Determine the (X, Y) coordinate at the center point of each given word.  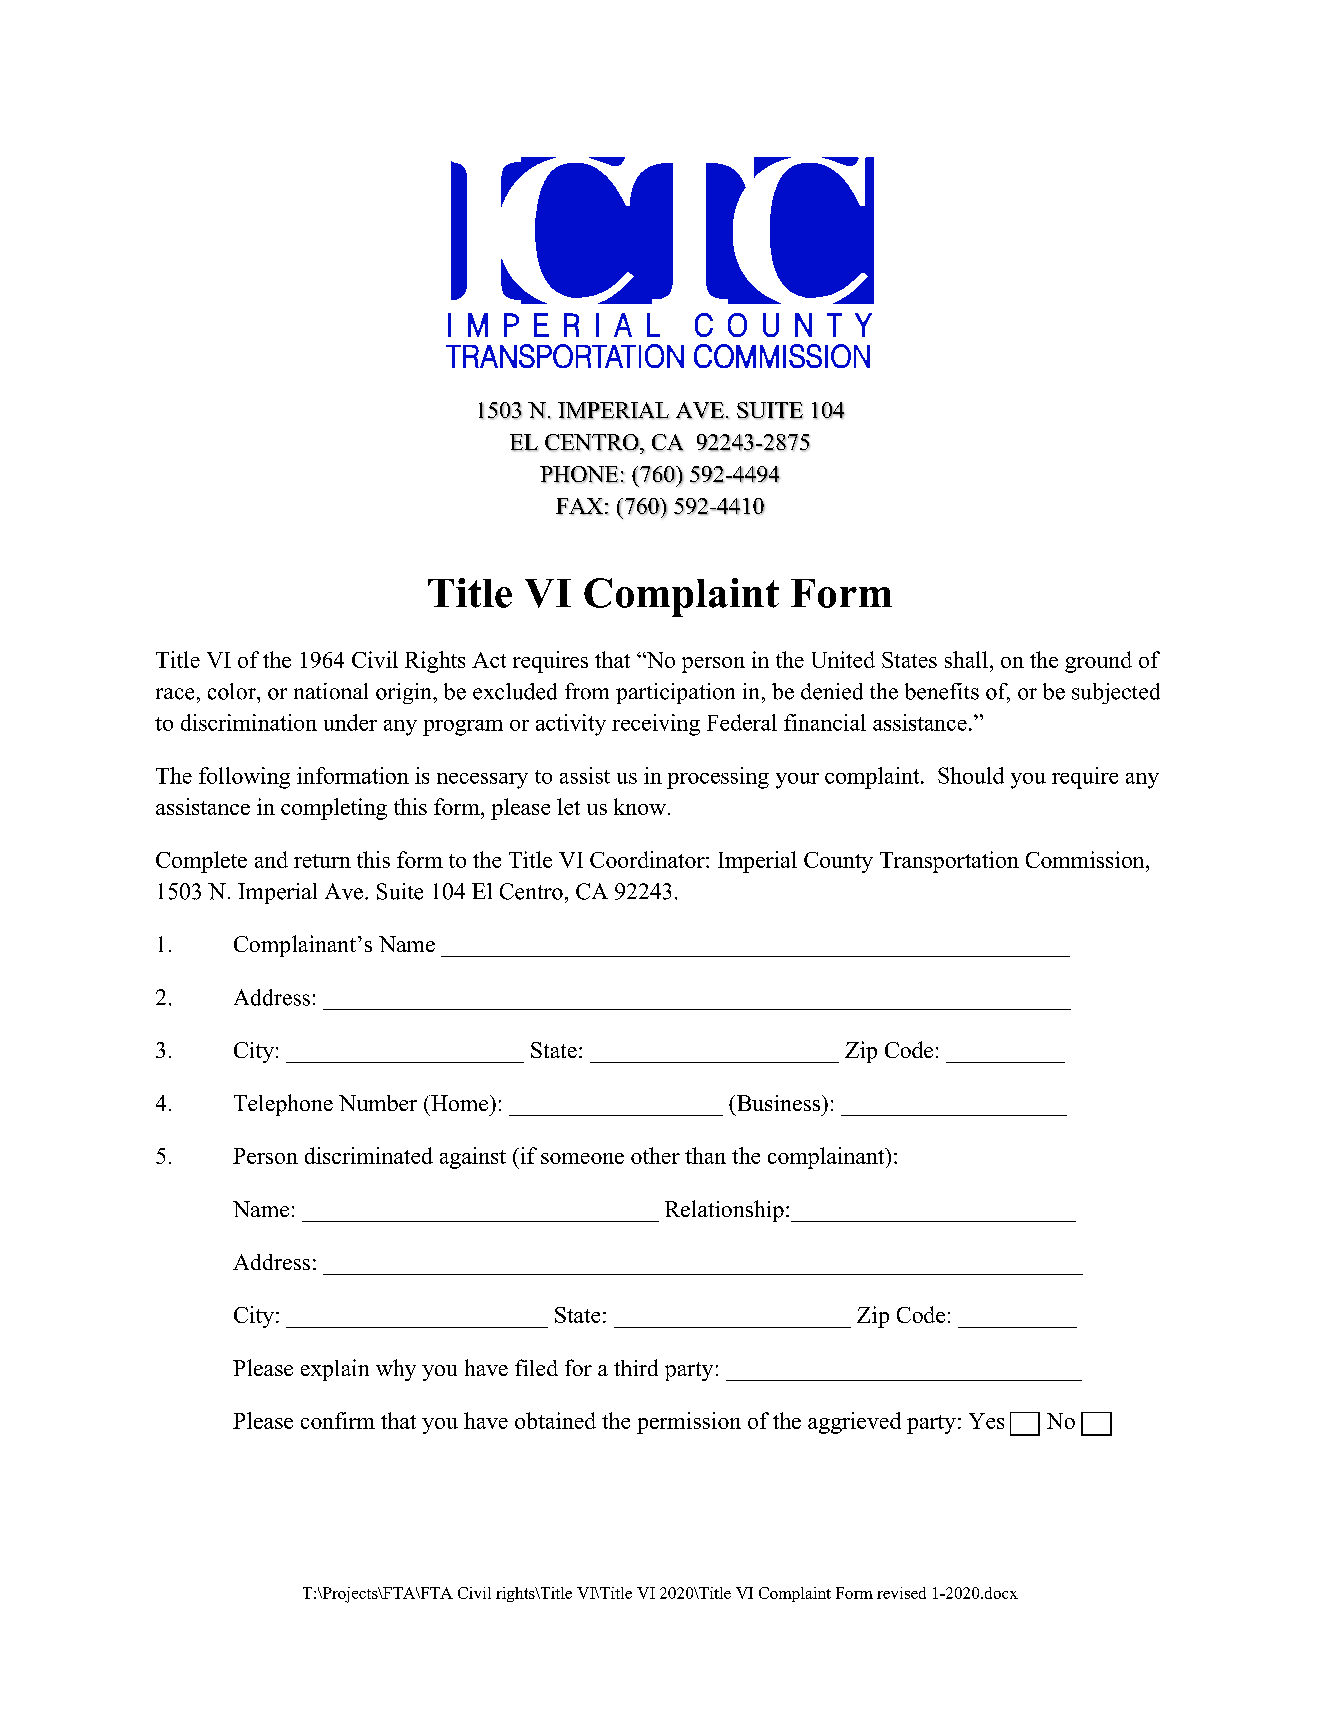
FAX (579, 506)
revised (901, 1593)
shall (966, 659)
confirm (338, 1420)
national (331, 691)
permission (689, 1423)
